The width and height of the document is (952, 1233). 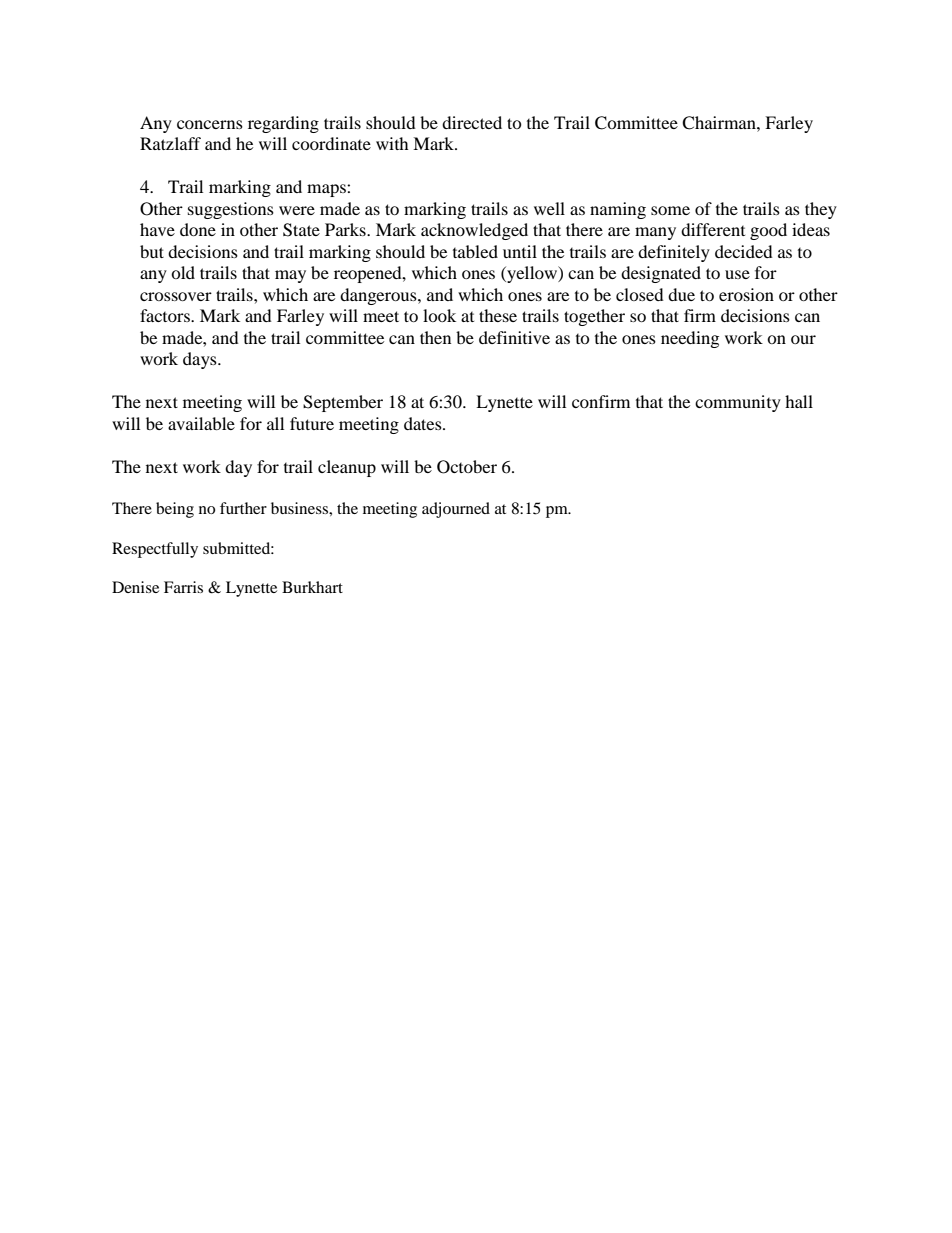 What do you see at coordinates (472, 122) in the document?
I see `directed` at bounding box center [472, 122].
